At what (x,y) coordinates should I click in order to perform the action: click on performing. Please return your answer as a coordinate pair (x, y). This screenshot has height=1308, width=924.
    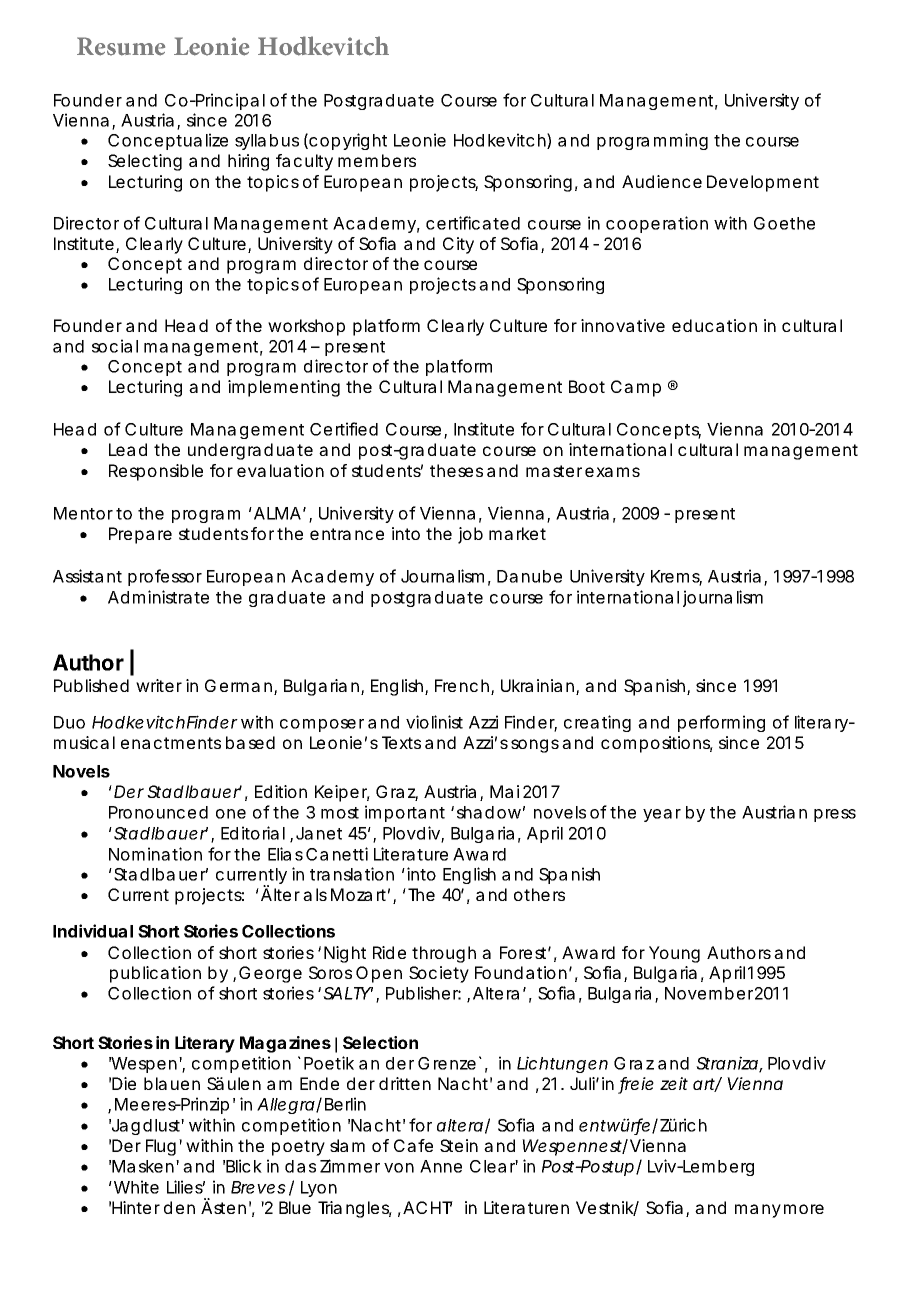
    Looking at the image, I should click on (721, 723).
